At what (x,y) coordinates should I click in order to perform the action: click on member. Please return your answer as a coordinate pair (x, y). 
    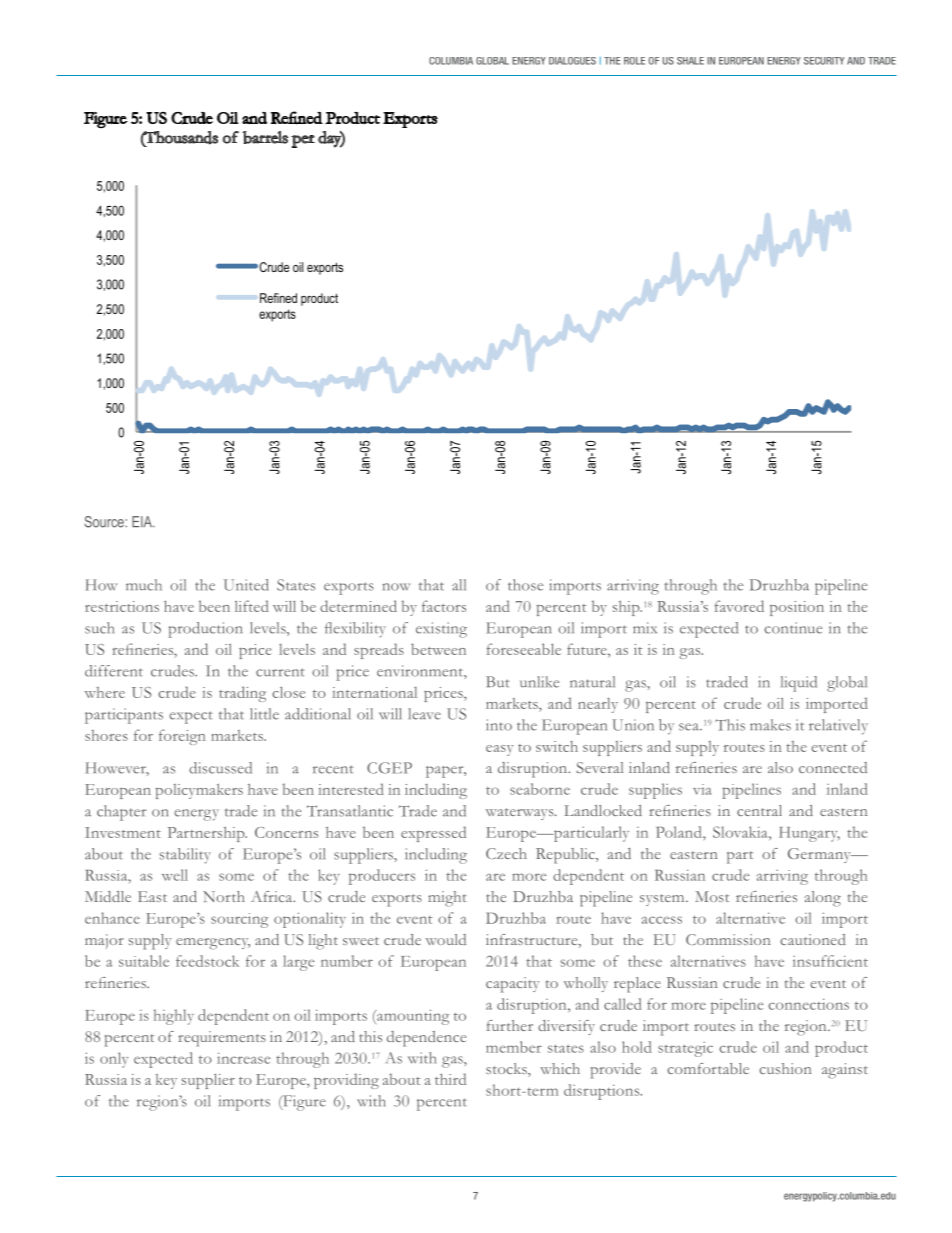
    Looking at the image, I should click on (514, 1047).
